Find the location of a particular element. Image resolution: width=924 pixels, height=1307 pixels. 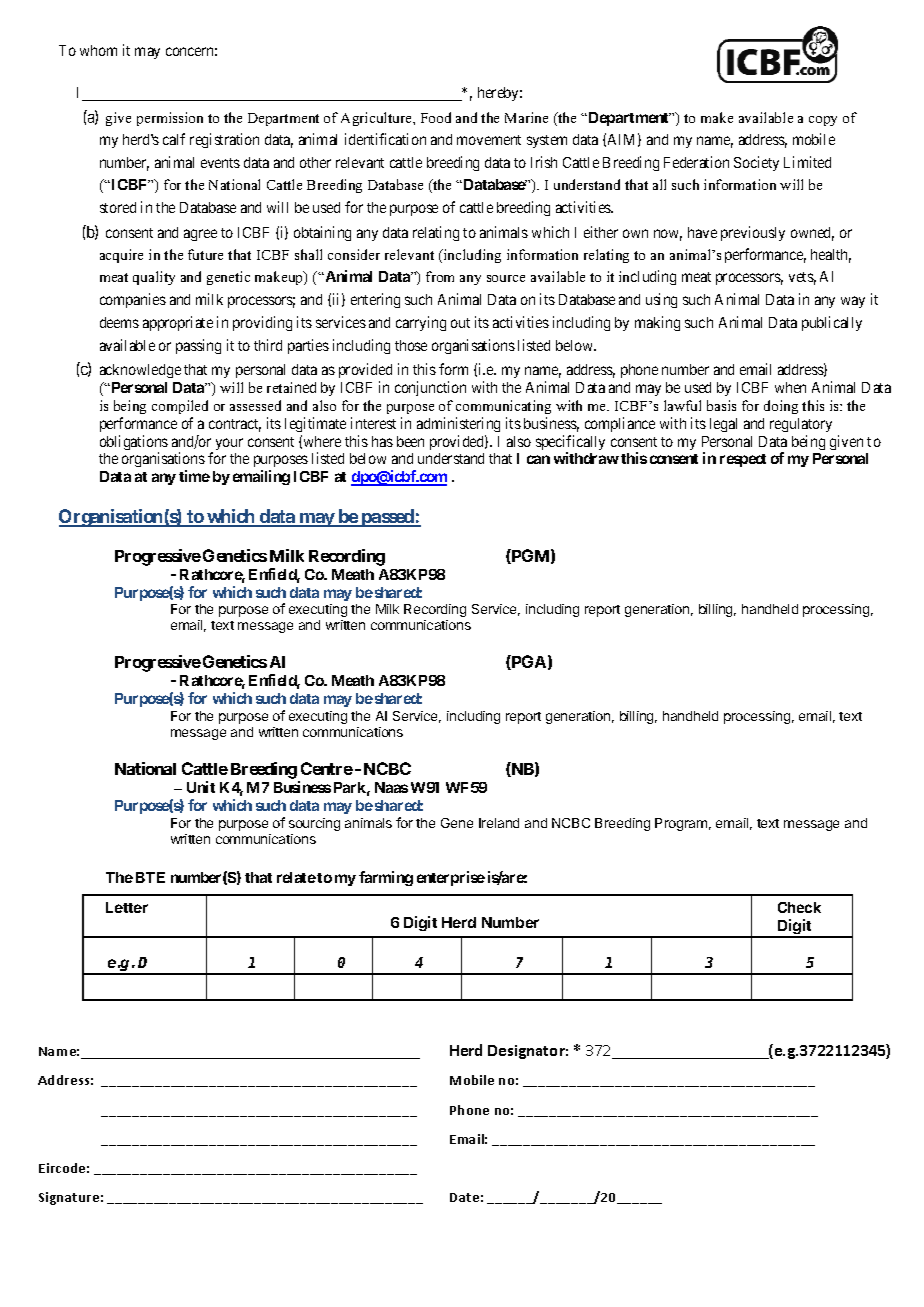

publically is located at coordinates (832, 323).
